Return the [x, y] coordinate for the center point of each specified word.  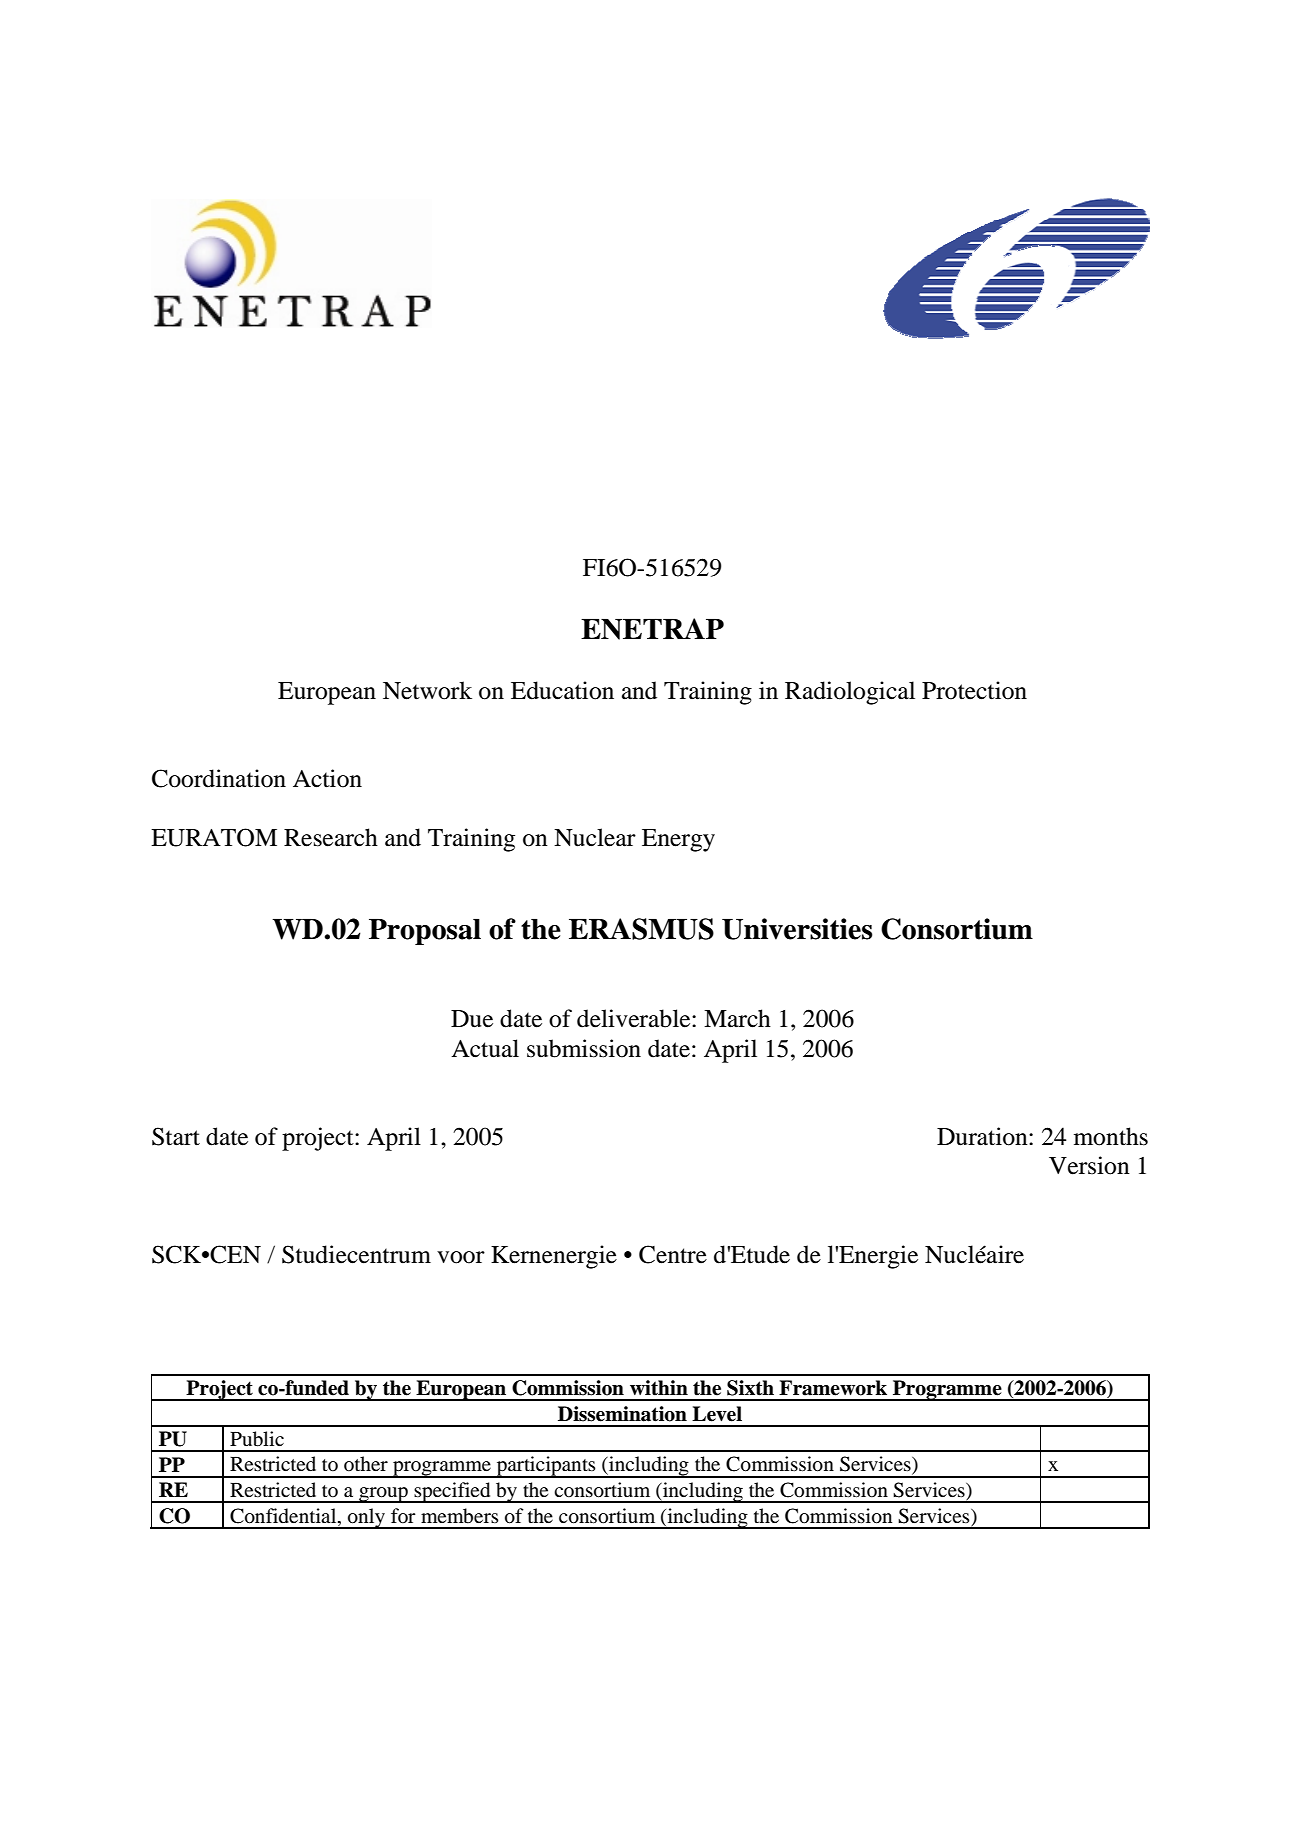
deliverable [635, 1018]
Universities [797, 929]
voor [461, 1257]
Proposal [425, 932]
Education [562, 690]
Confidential [284, 1516]
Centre [673, 1254]
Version [1089, 1165]
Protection [974, 690]
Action [327, 778]
